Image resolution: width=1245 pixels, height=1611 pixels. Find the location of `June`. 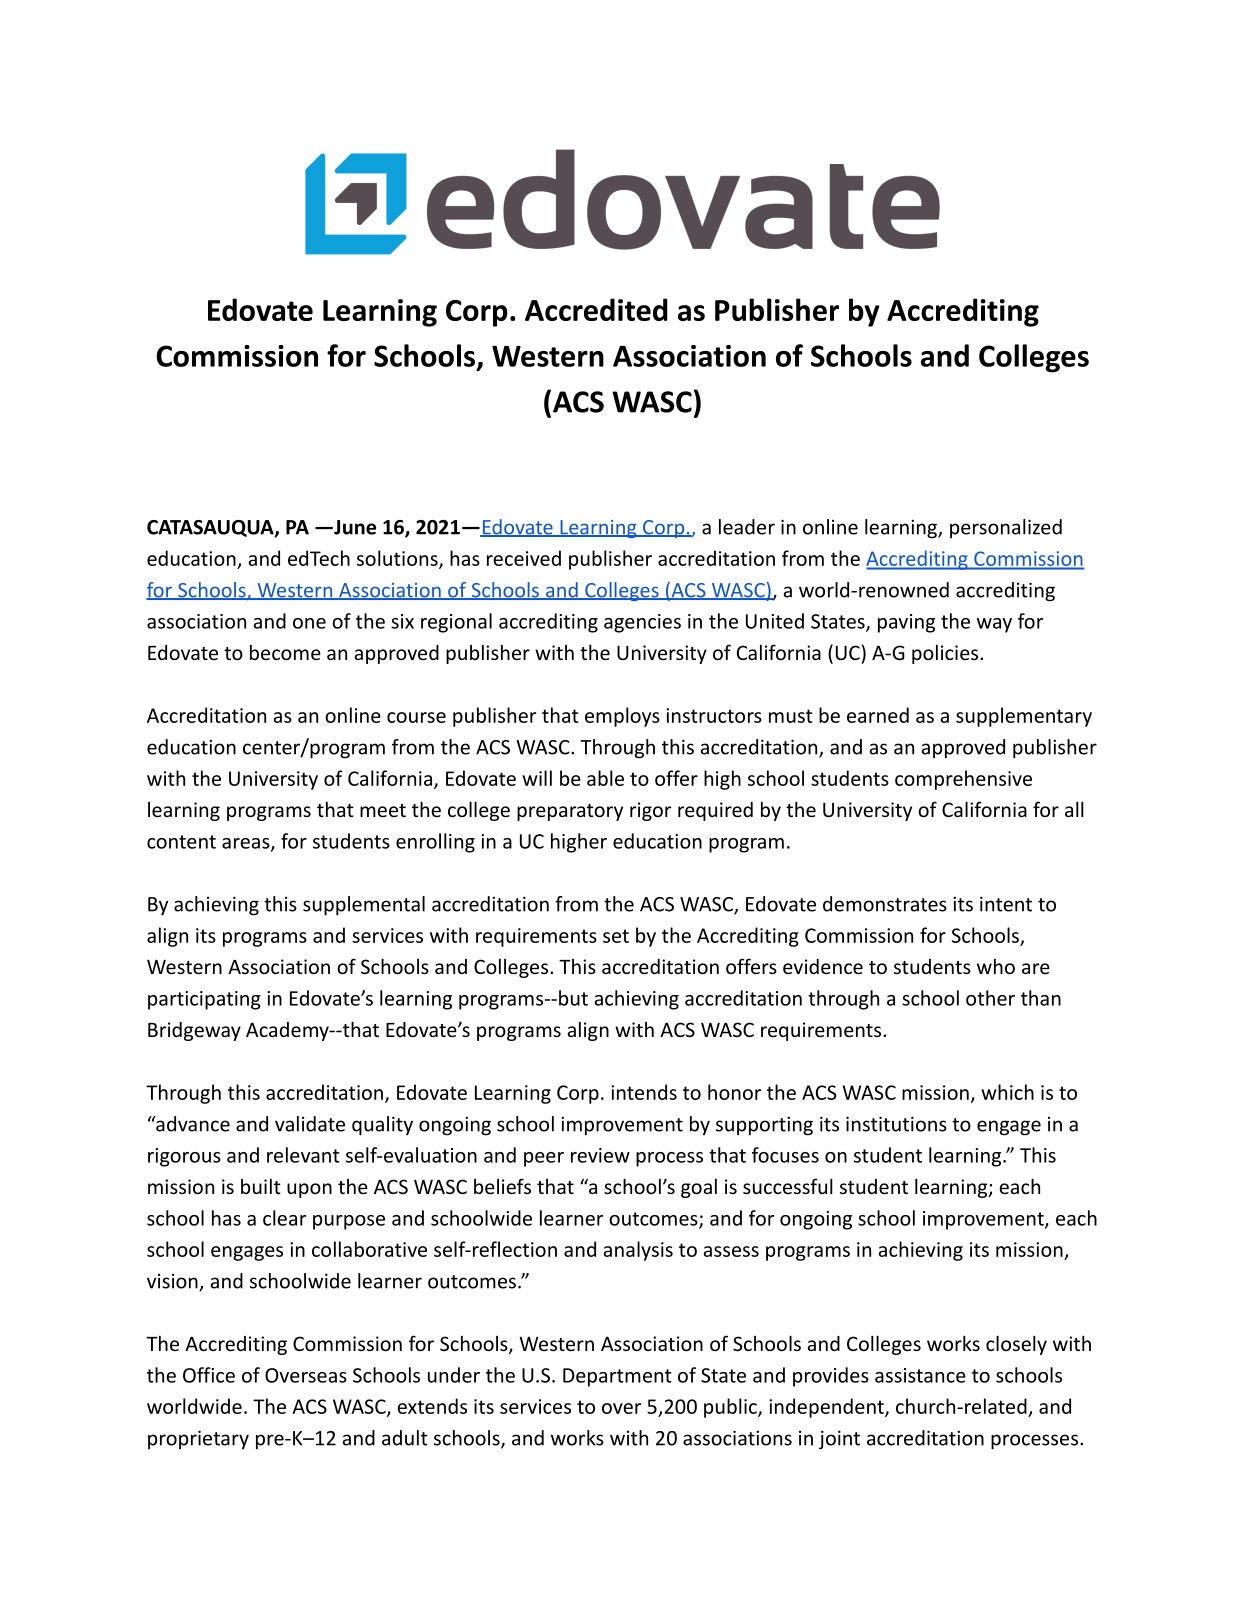

June is located at coordinates (354, 527).
